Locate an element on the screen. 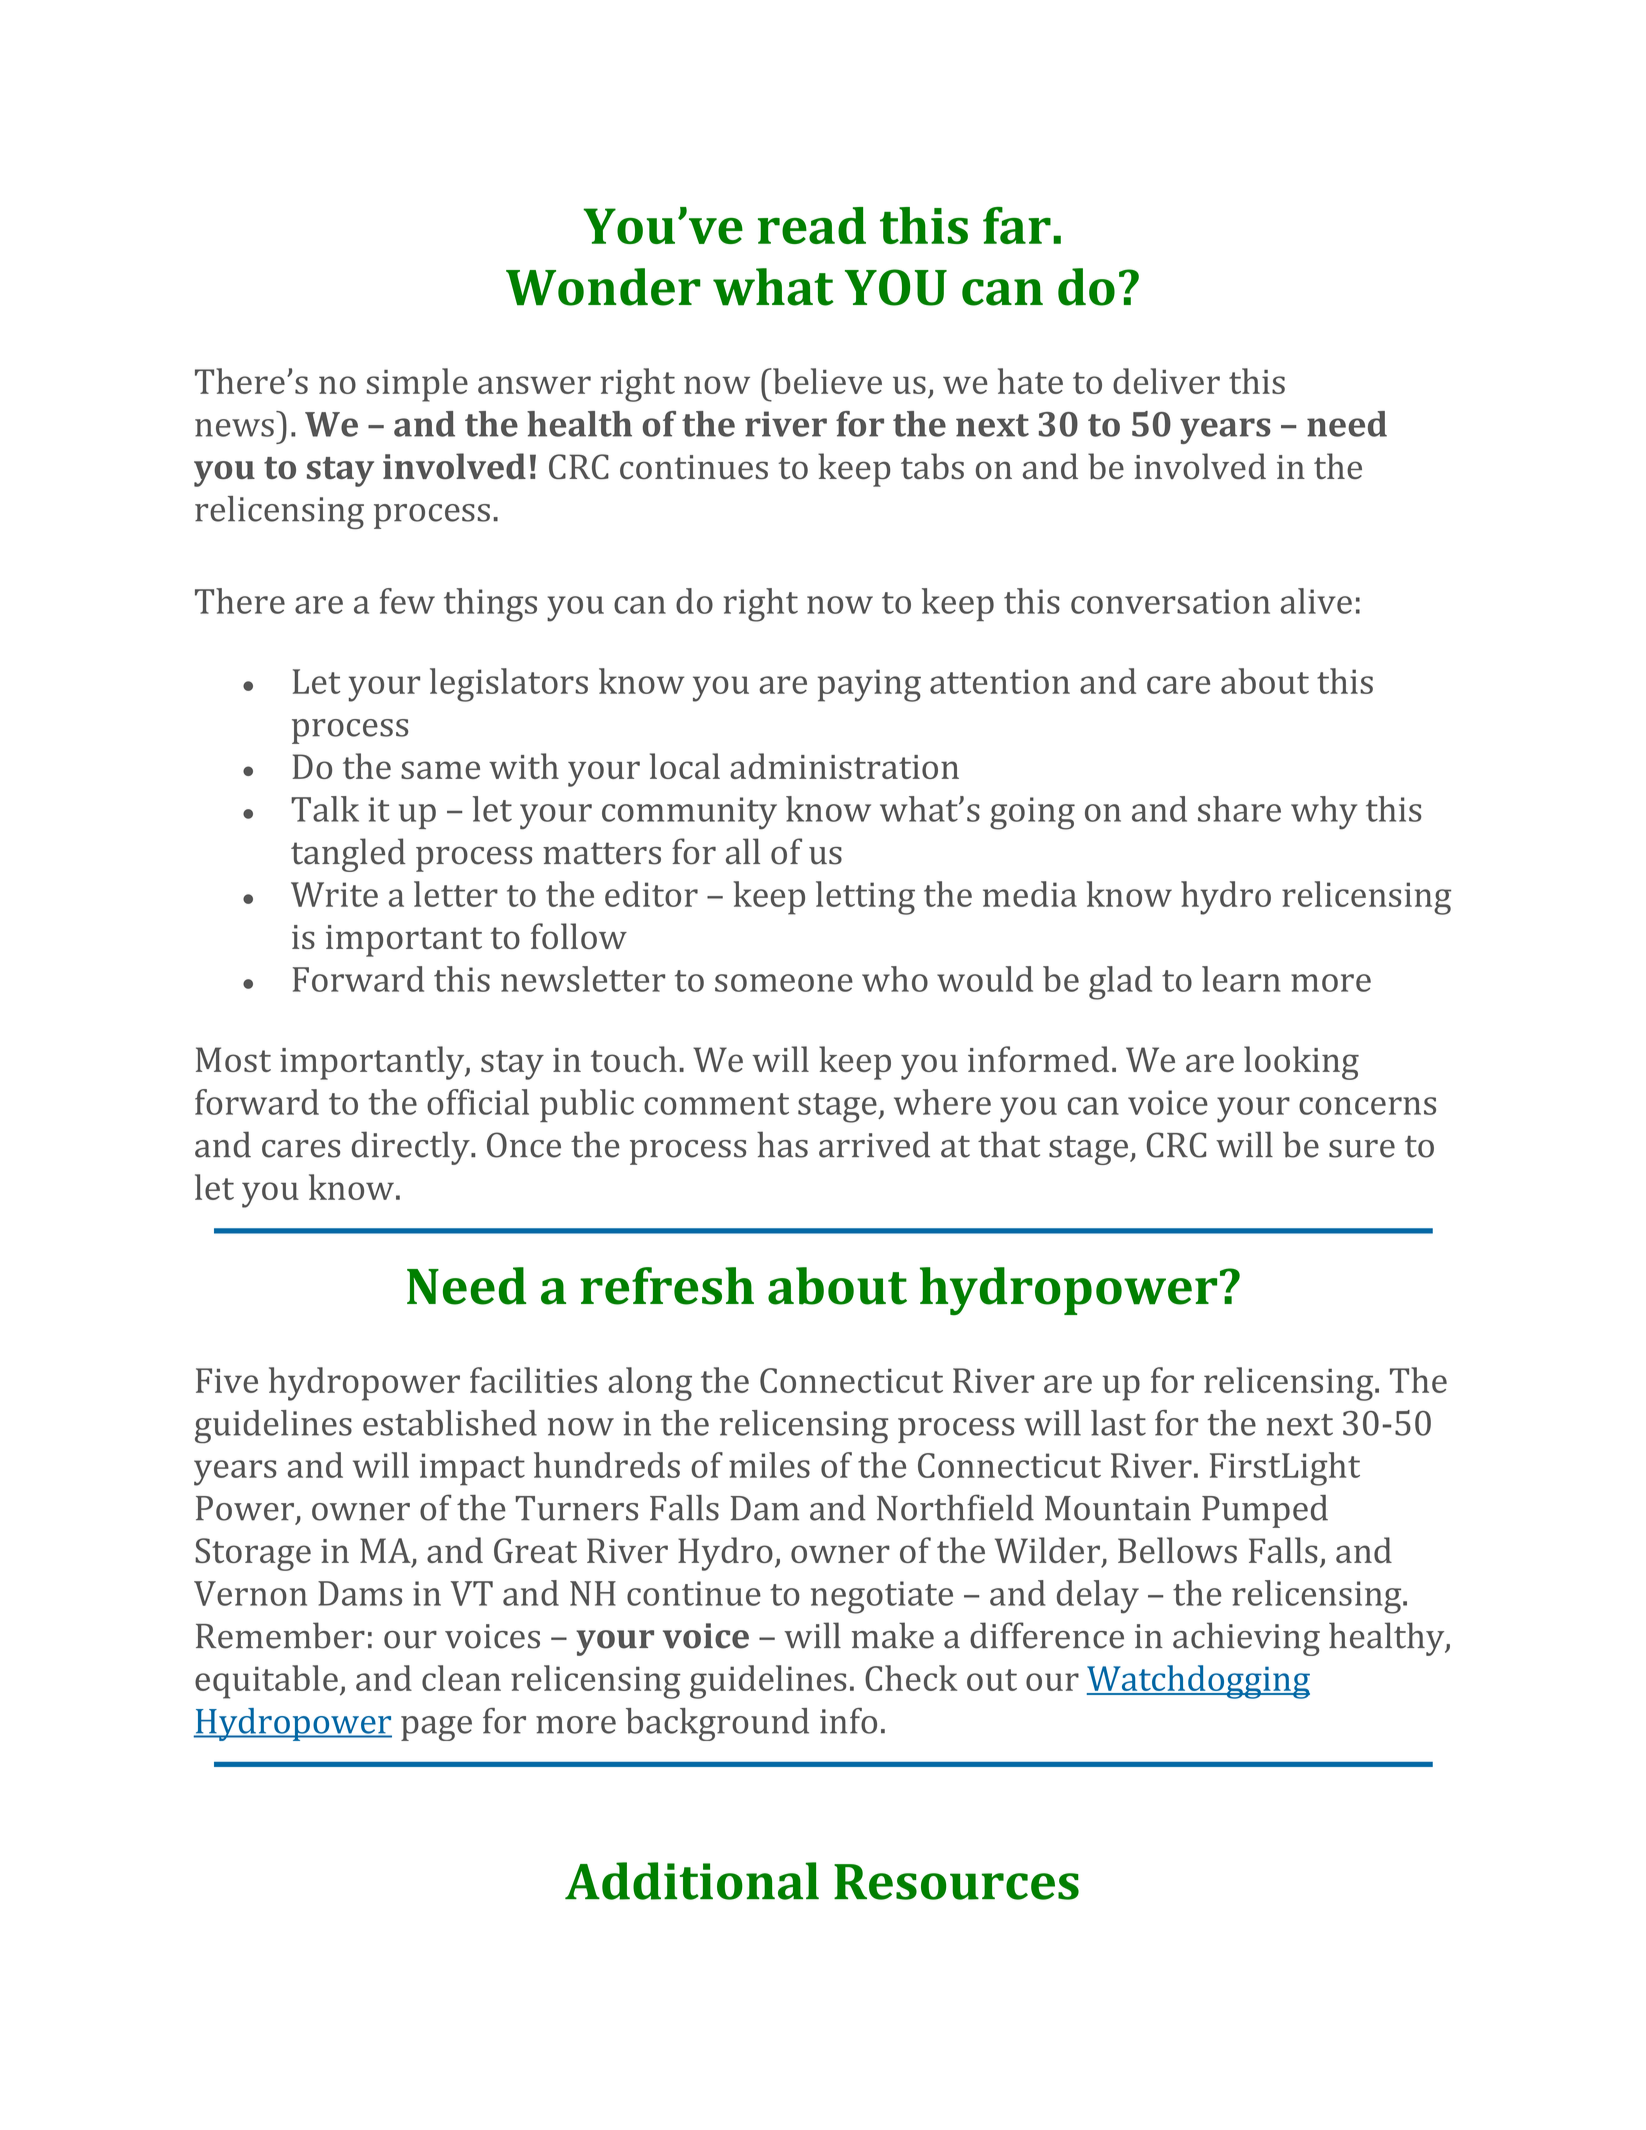 The image size is (1646, 2130). miles is located at coordinates (769, 1465).
